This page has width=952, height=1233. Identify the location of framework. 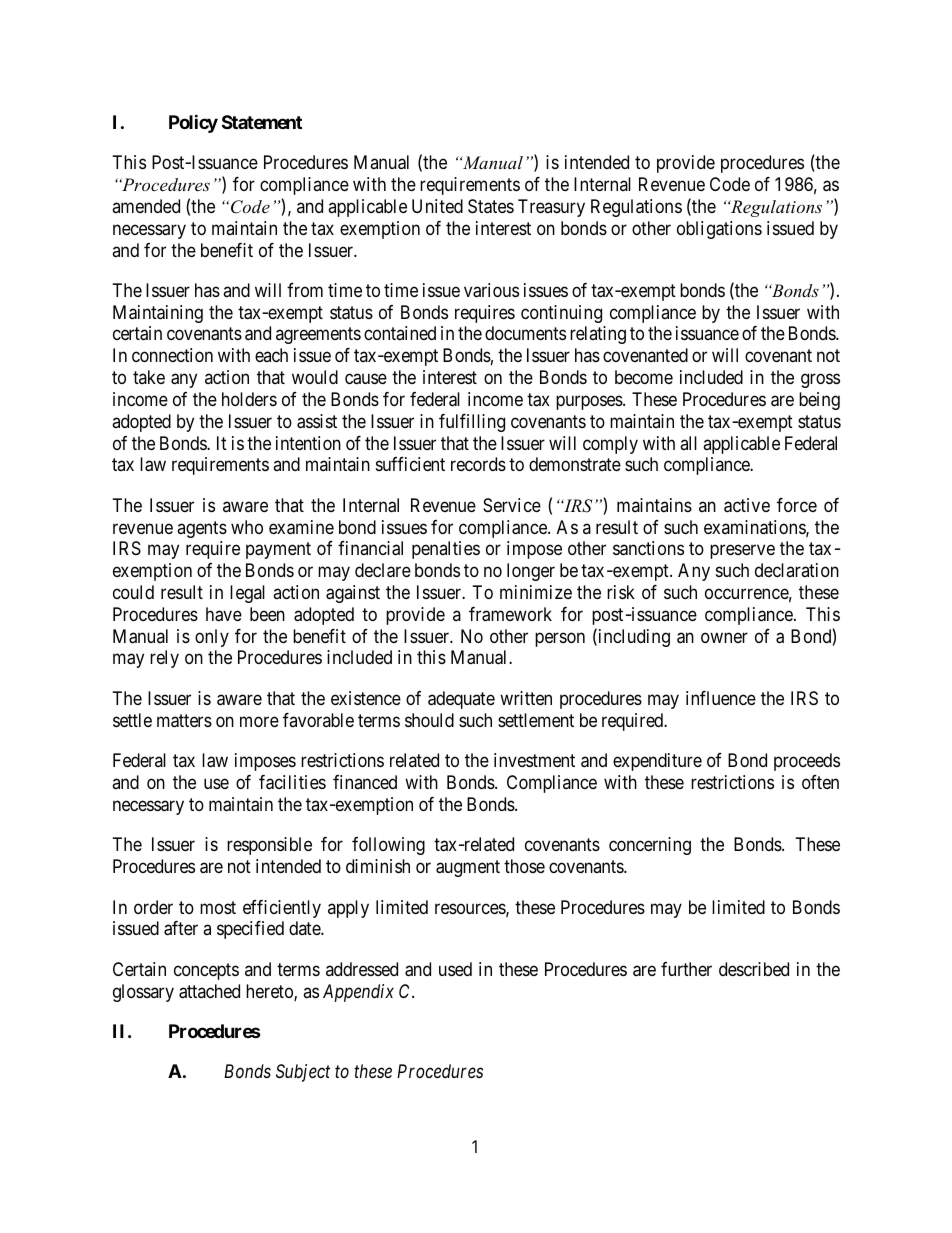
(510, 614).
